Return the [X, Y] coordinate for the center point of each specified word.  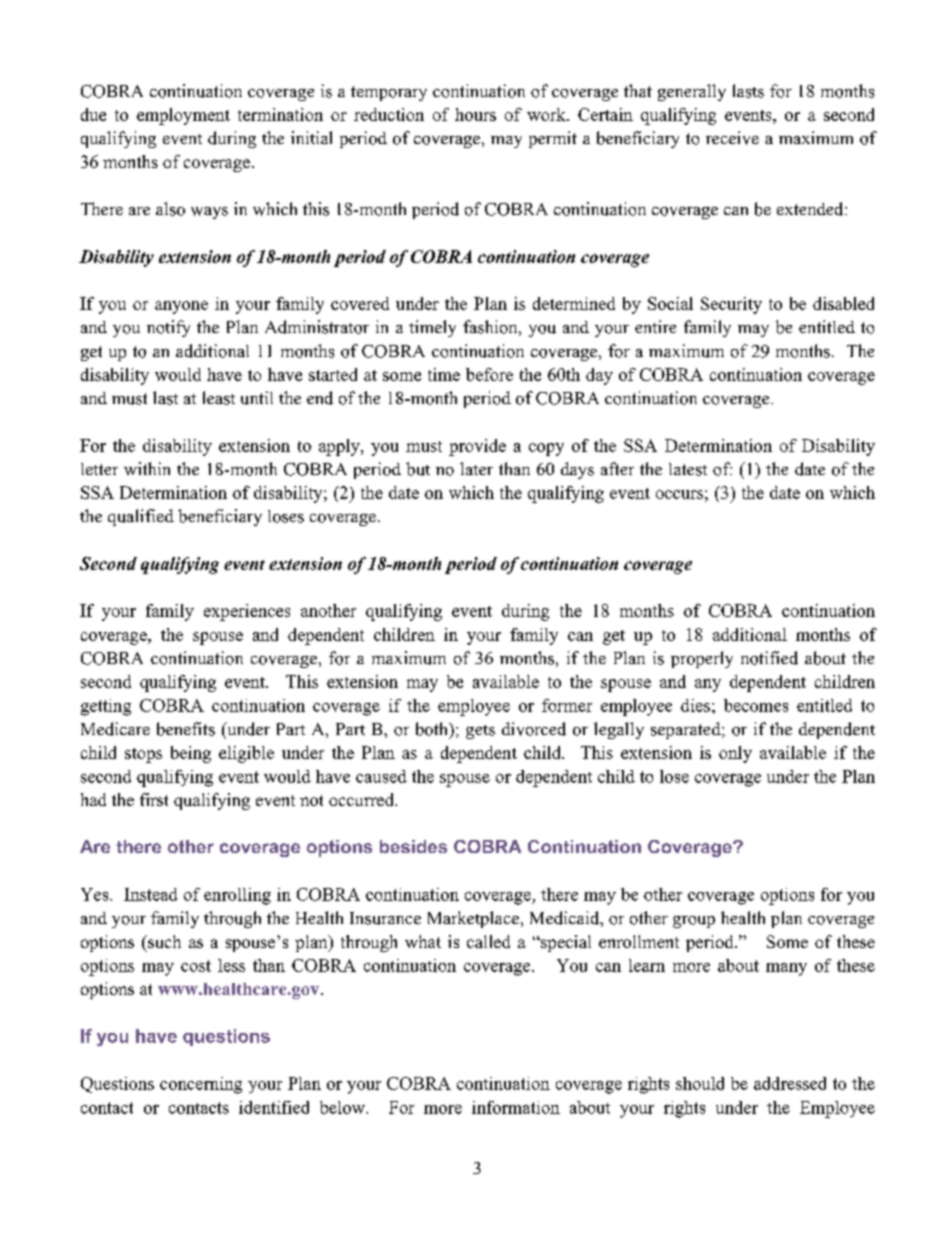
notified [769, 658]
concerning [201, 1085]
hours [475, 114]
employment [183, 116]
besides [413, 846]
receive [732, 138]
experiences [247, 612]
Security [731, 305]
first [154, 799]
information [516, 1107]
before [489, 374]
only [735, 754]
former [567, 705]
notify [168, 328]
